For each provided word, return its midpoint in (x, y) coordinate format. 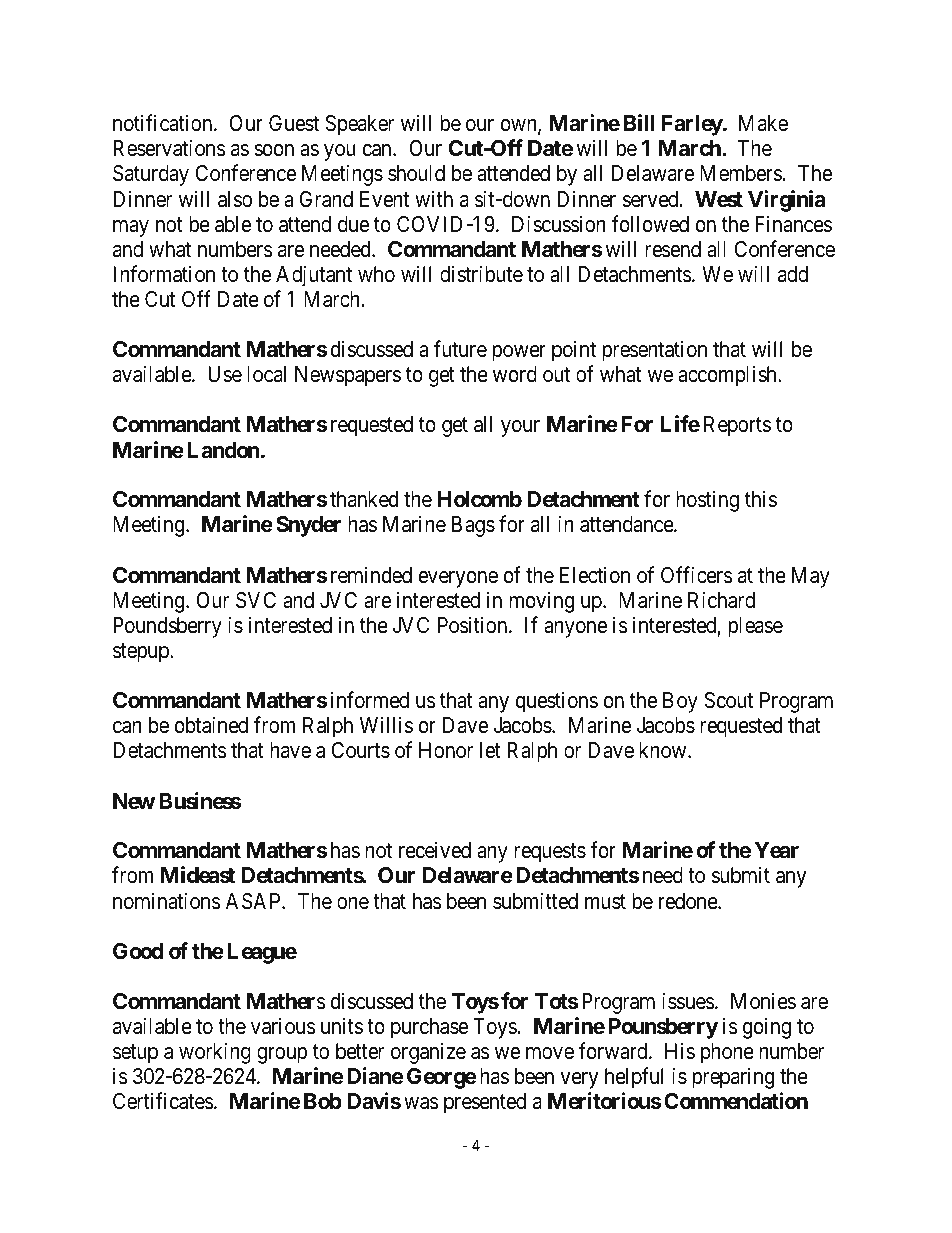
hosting (707, 501)
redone (689, 901)
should (416, 173)
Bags (473, 526)
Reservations (169, 148)
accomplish (728, 376)
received (435, 850)
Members (741, 173)
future (460, 349)
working (215, 1053)
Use (225, 374)
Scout (728, 700)
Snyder (308, 526)
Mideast (198, 875)
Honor (446, 750)
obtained (211, 725)
